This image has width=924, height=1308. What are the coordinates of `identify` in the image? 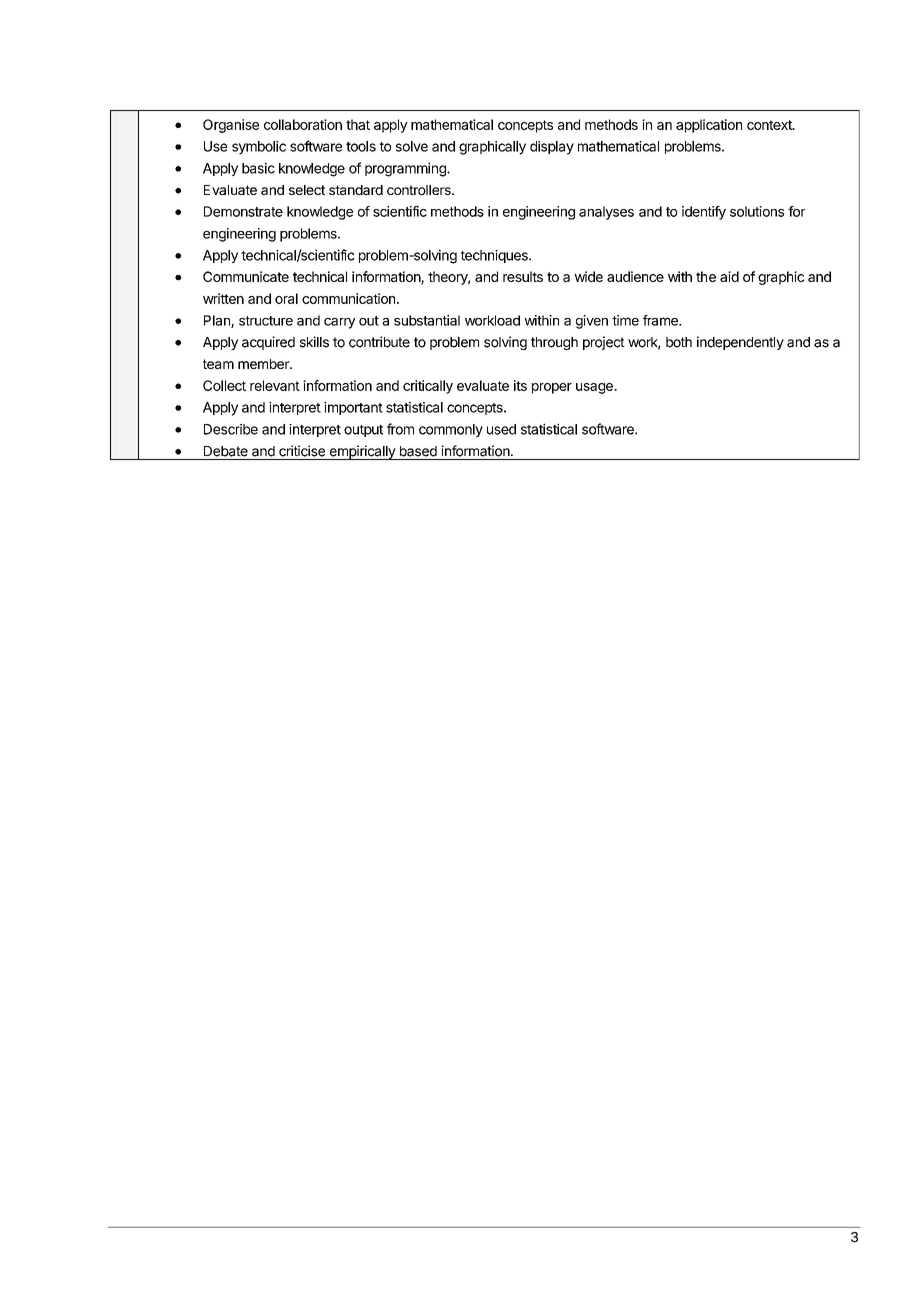 It's located at (704, 213).
